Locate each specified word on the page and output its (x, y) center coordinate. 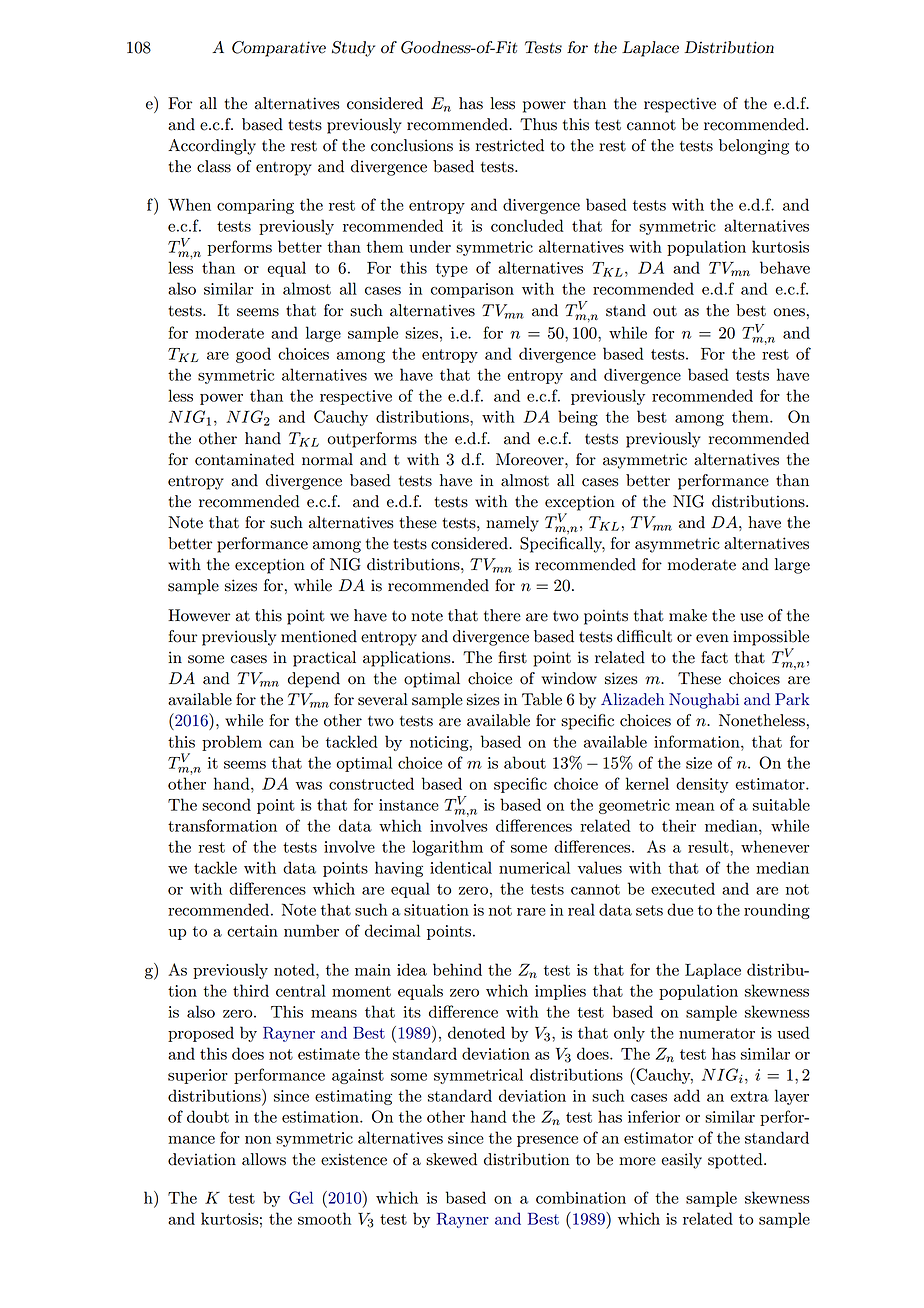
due (680, 909)
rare (531, 912)
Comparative (279, 49)
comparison (472, 290)
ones (789, 312)
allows (264, 1159)
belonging (754, 147)
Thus (538, 124)
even (712, 638)
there (502, 615)
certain (252, 931)
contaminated (244, 459)
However (199, 615)
